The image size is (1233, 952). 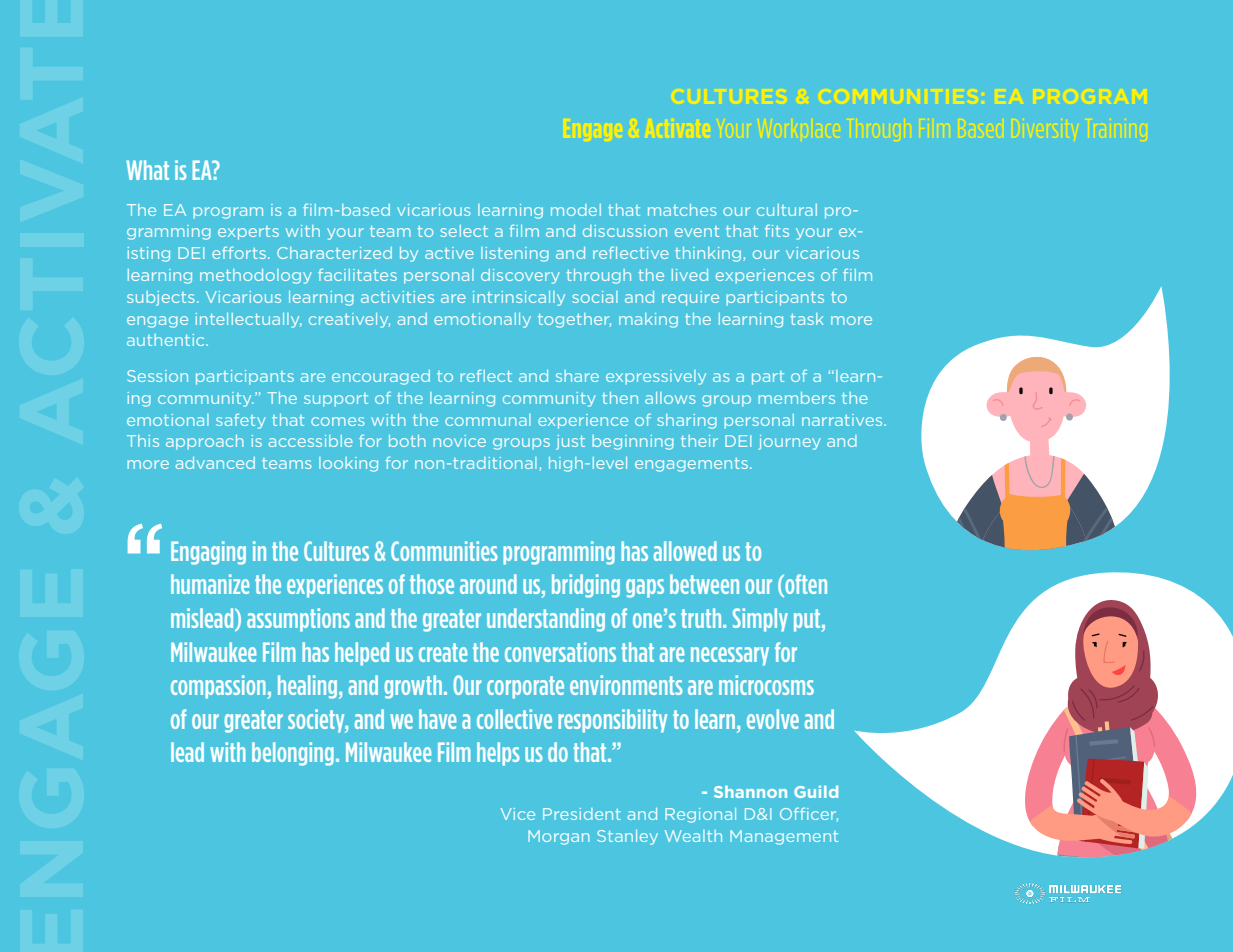 I want to click on safety, so click(x=241, y=421).
